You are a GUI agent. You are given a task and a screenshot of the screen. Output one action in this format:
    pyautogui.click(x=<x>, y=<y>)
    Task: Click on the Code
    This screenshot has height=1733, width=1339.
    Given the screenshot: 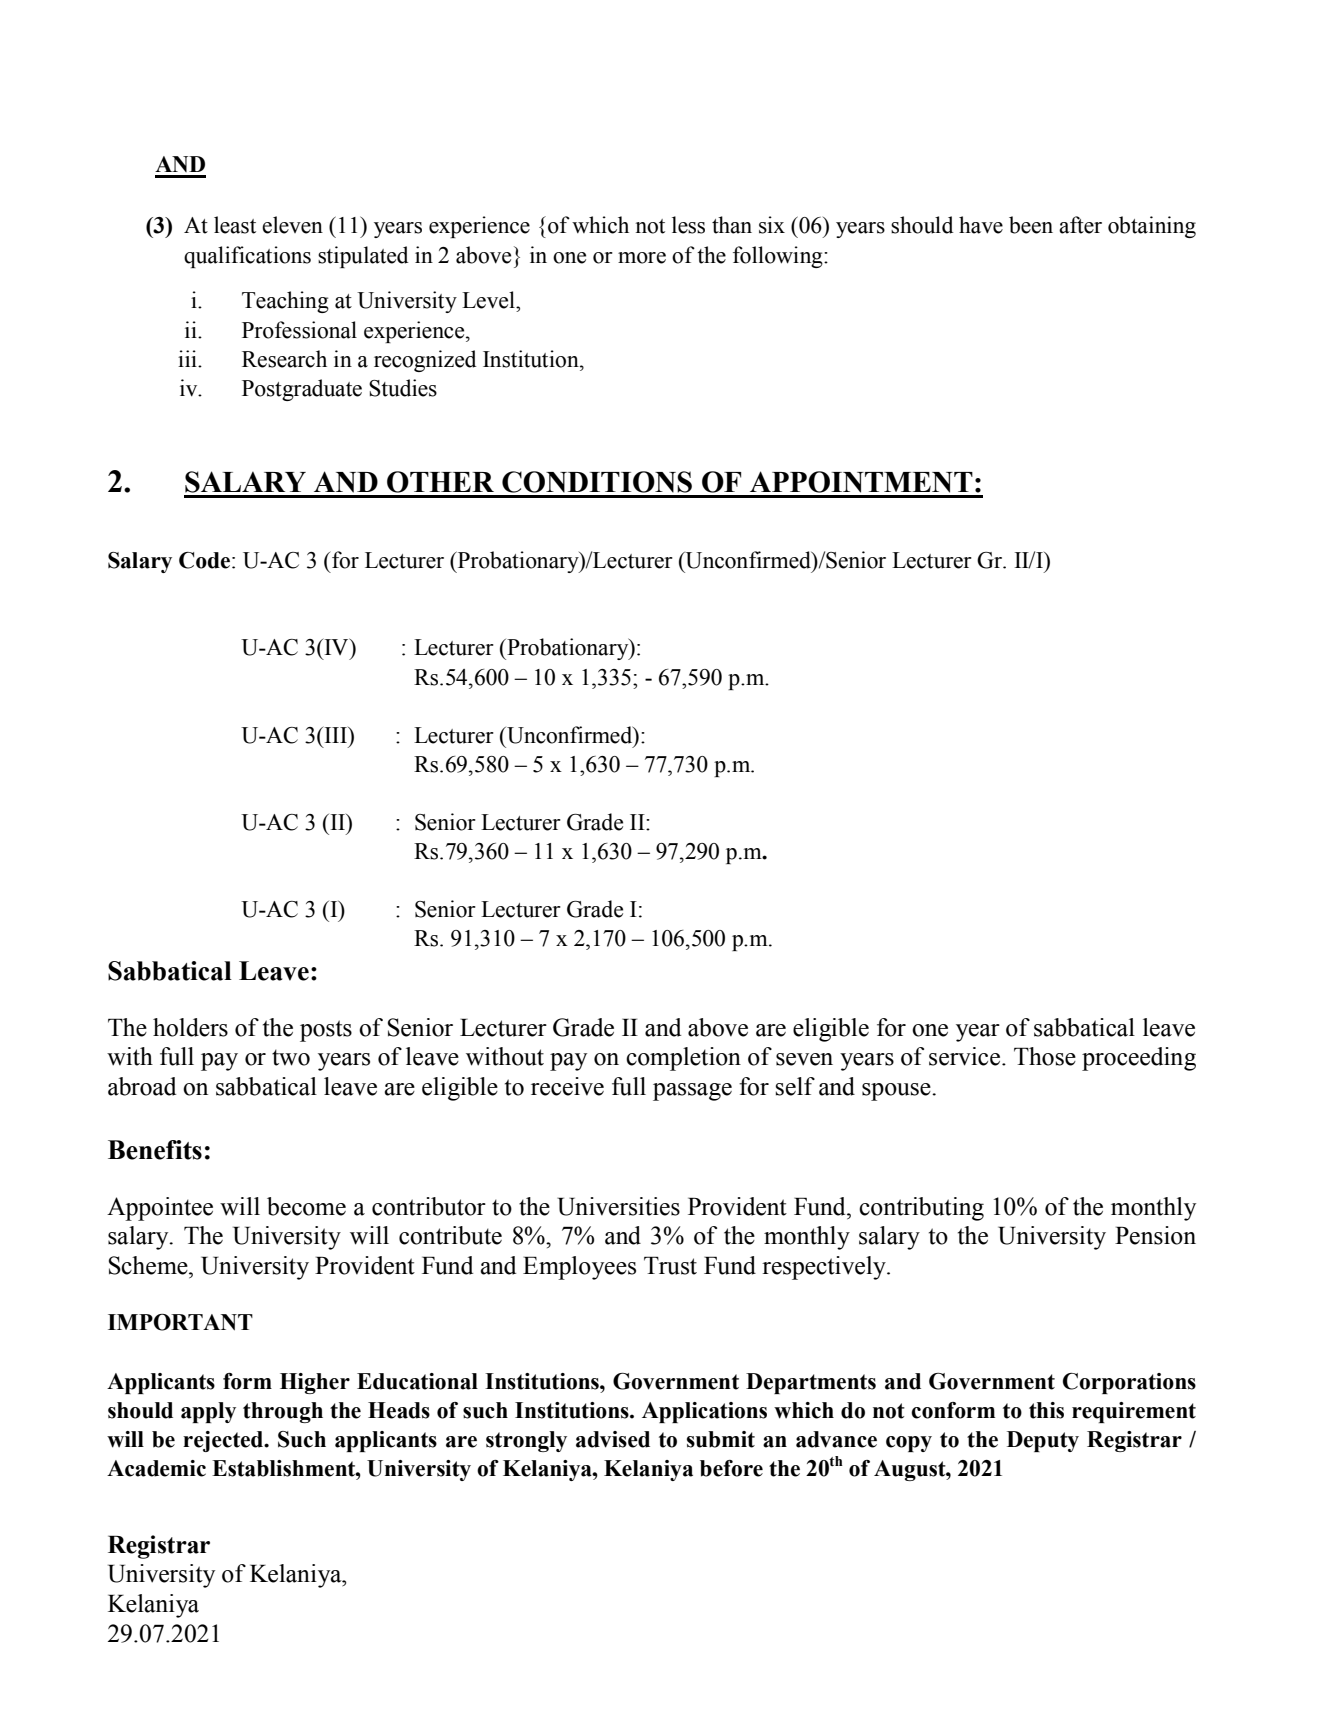 What is the action you would take?
    pyautogui.click(x=204, y=560)
